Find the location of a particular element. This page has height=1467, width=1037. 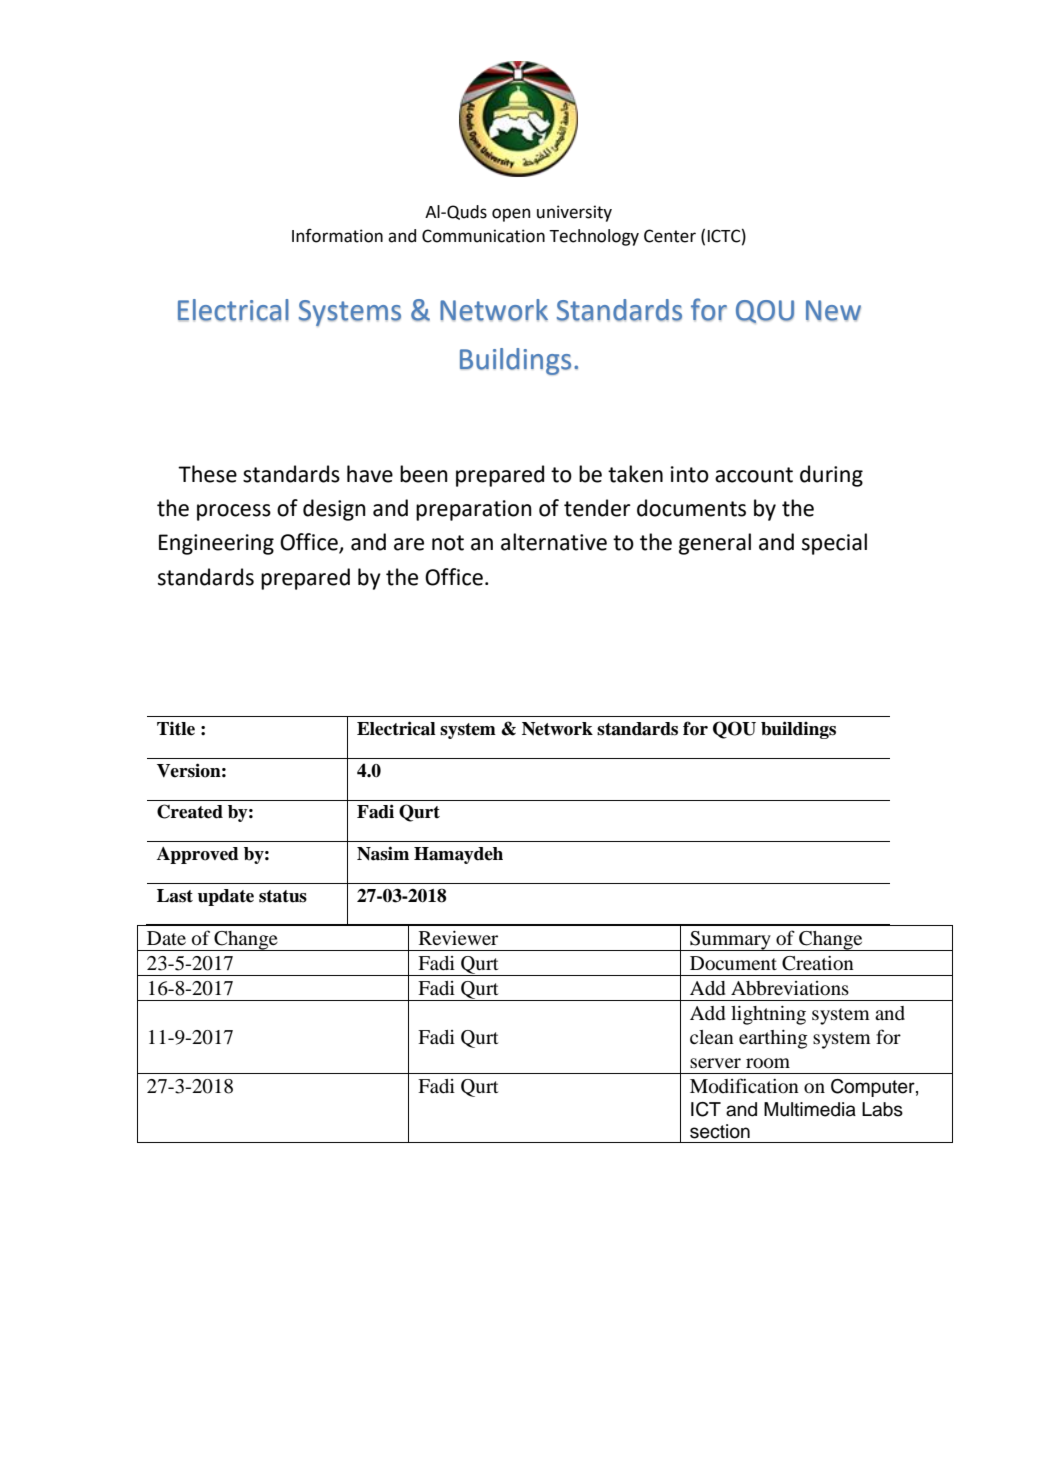

New is located at coordinates (833, 310).
